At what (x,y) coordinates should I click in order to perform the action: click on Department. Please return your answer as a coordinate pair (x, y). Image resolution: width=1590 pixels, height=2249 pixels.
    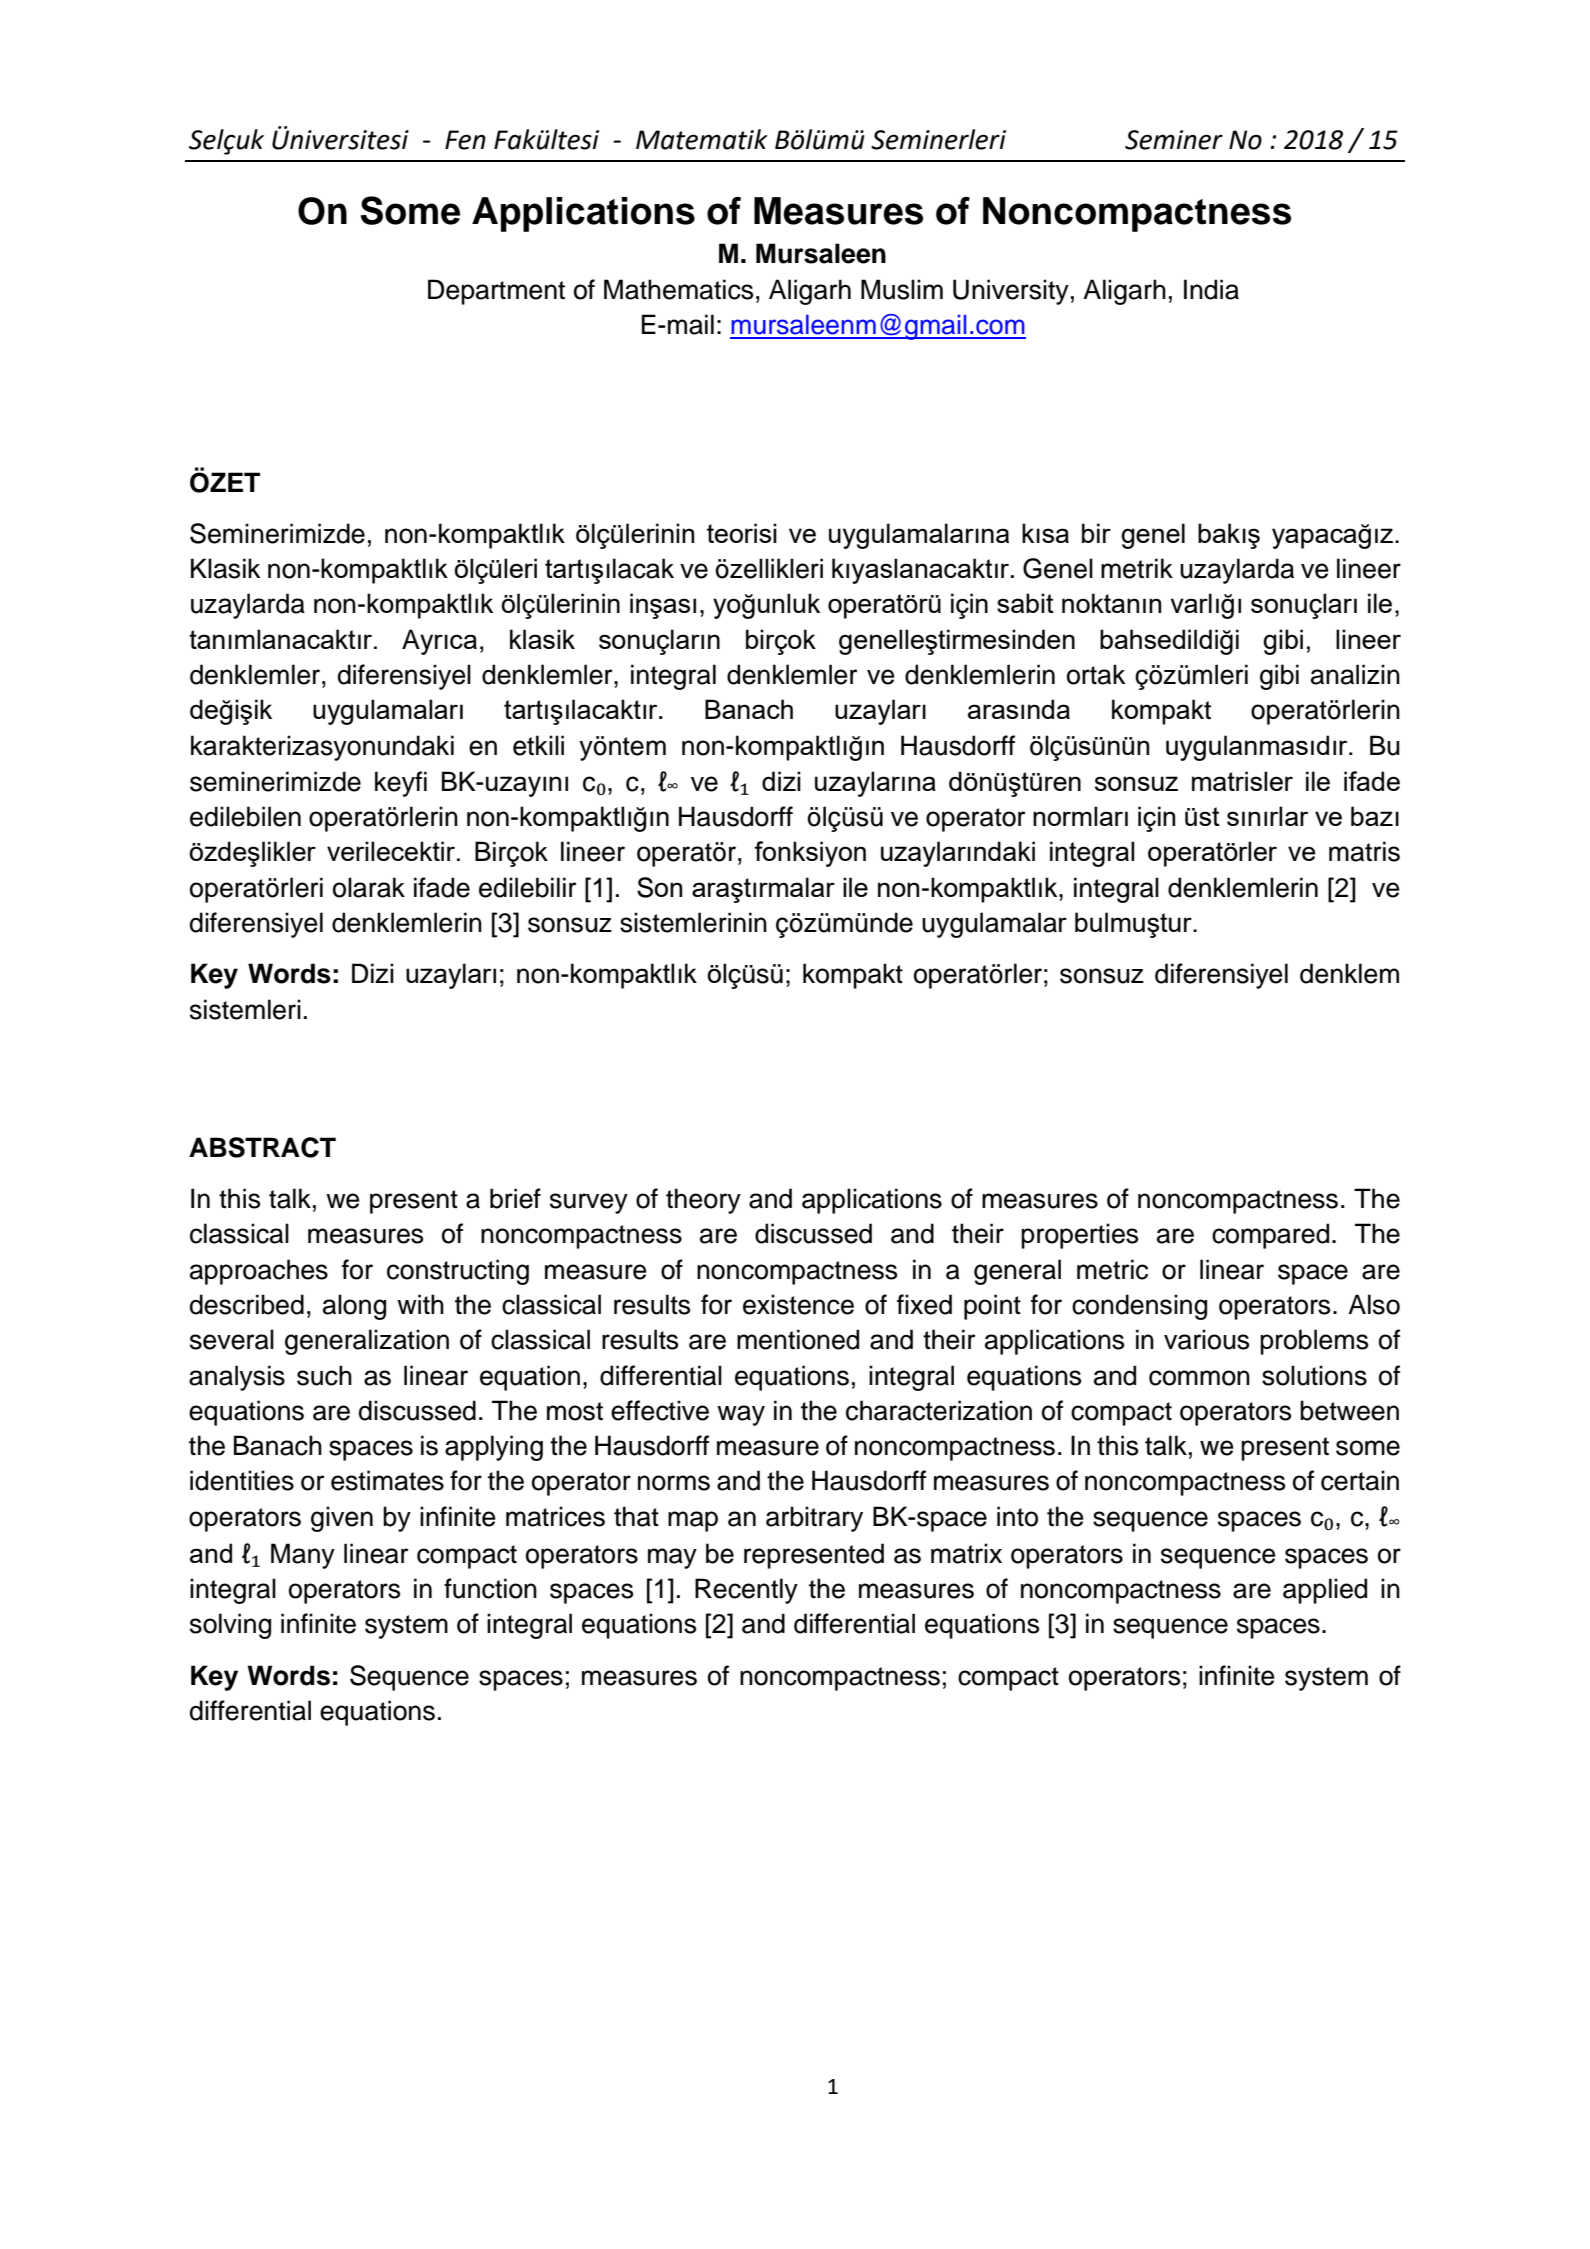
    Looking at the image, I should click on (496, 292).
